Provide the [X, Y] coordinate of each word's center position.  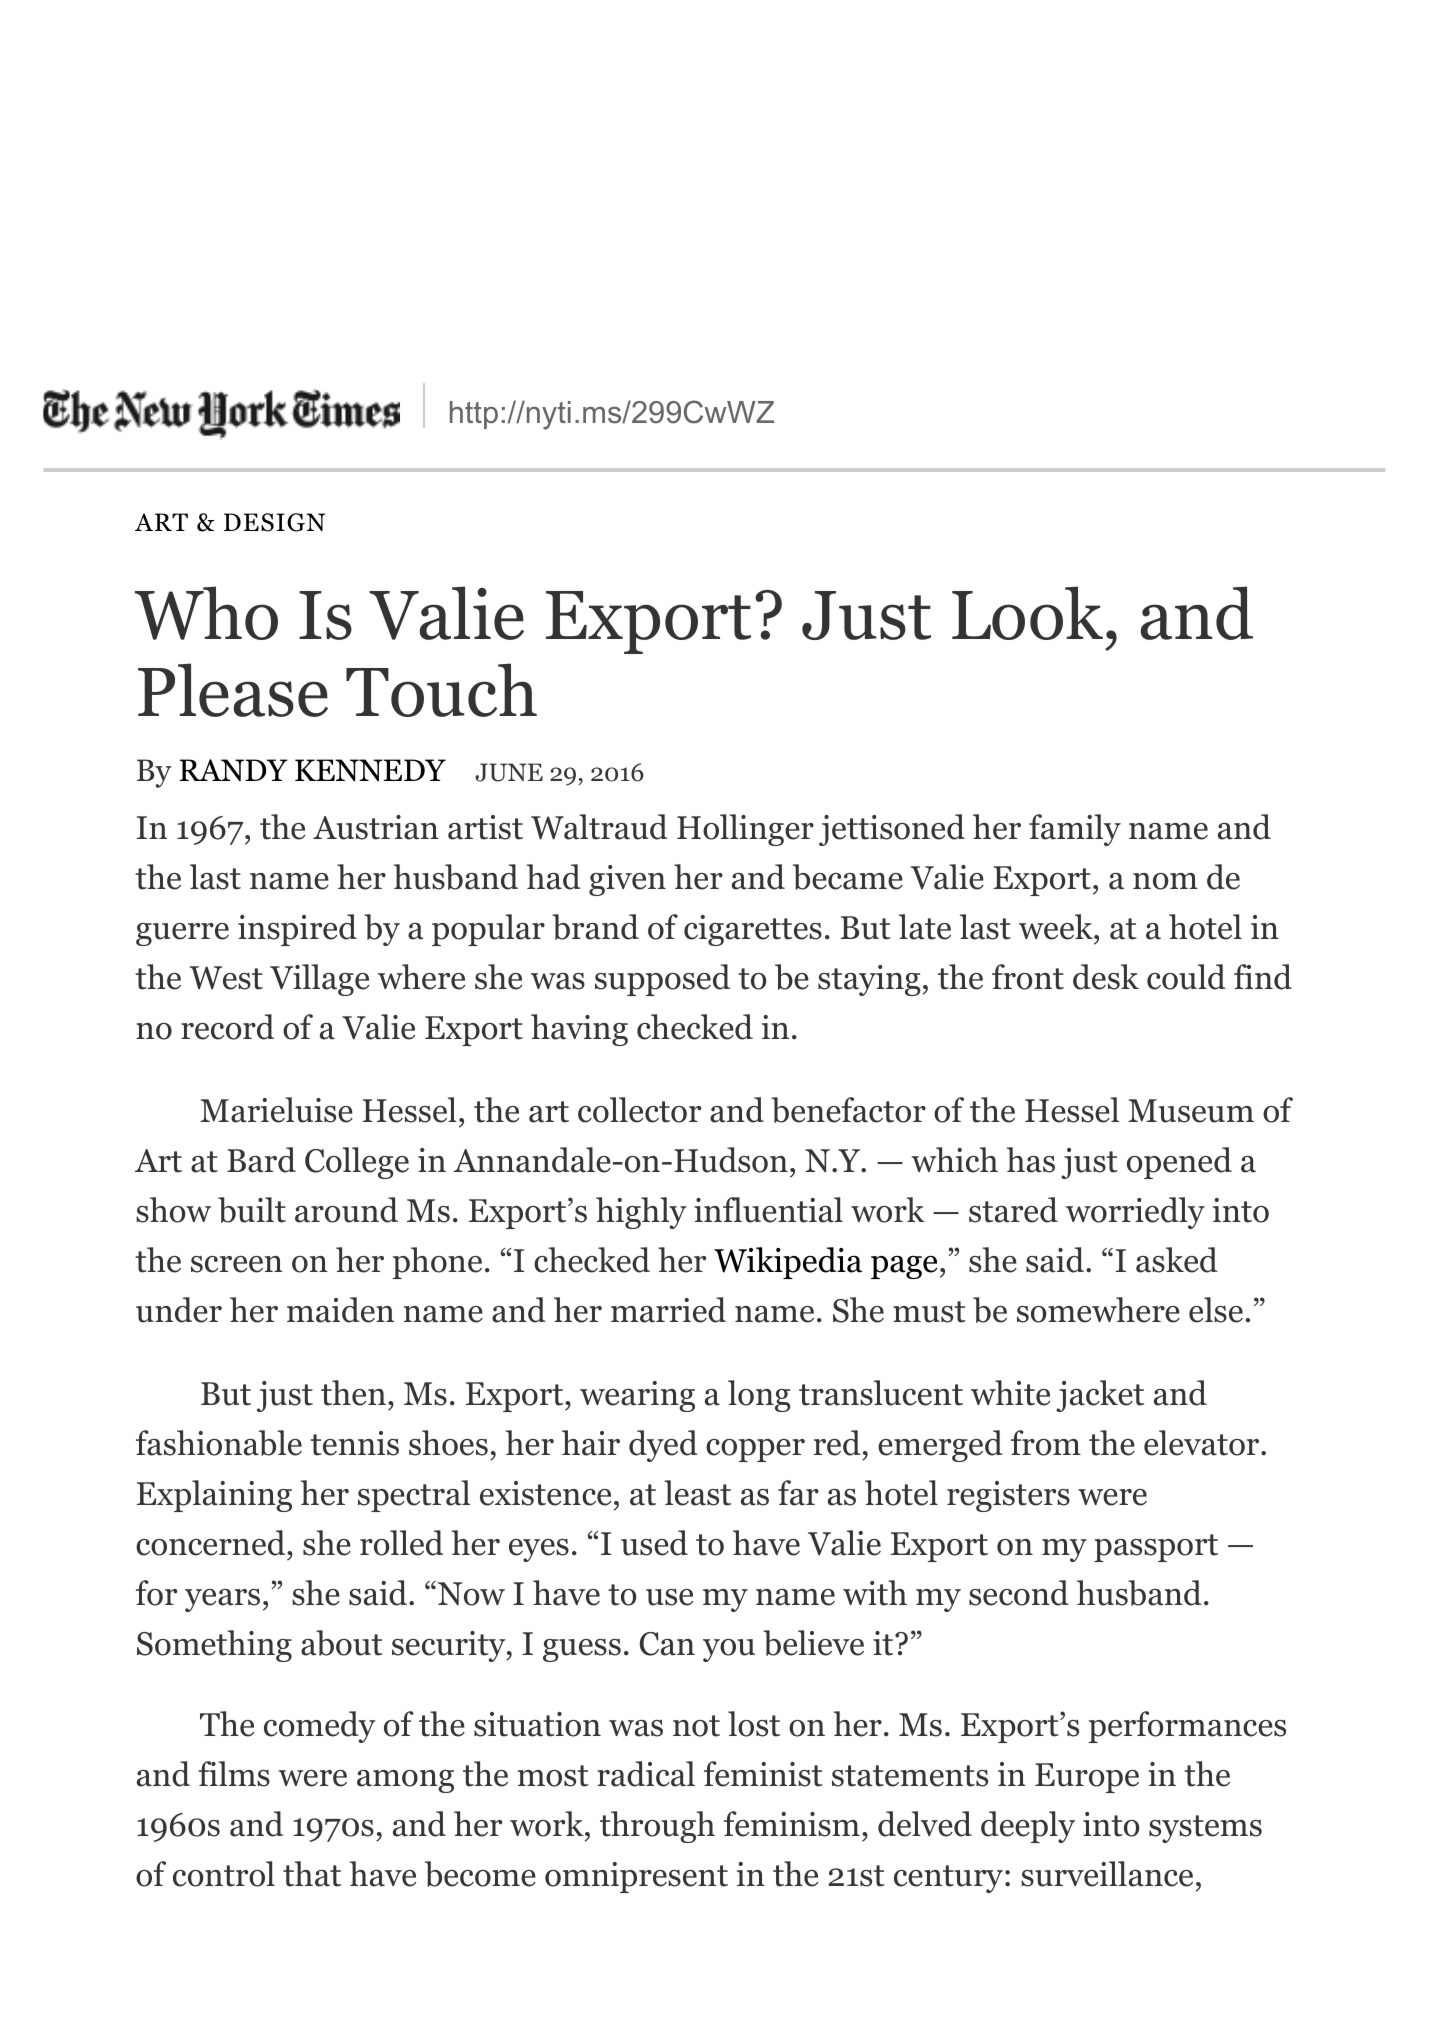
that [312, 1874]
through [657, 1827]
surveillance [1107, 1874]
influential [768, 1210]
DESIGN [274, 522]
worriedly [1135, 1213]
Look [1027, 613]
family [1075, 830]
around [346, 1210]
